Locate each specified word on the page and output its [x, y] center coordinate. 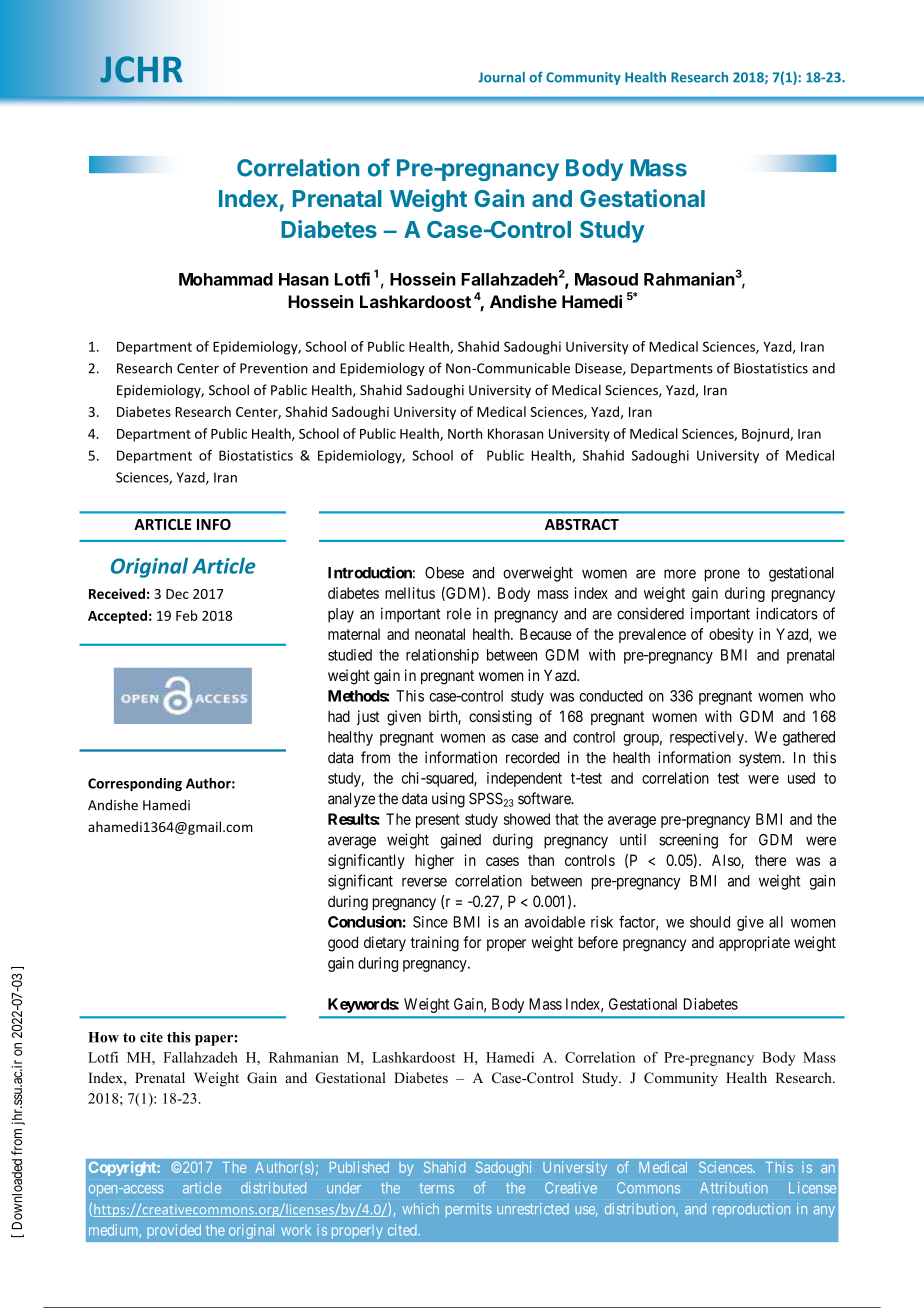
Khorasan [515, 433]
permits [468, 1210]
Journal [501, 77]
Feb [187, 615]
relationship [442, 656]
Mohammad [226, 279]
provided [174, 1231]
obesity [731, 635]
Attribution [734, 1187]
